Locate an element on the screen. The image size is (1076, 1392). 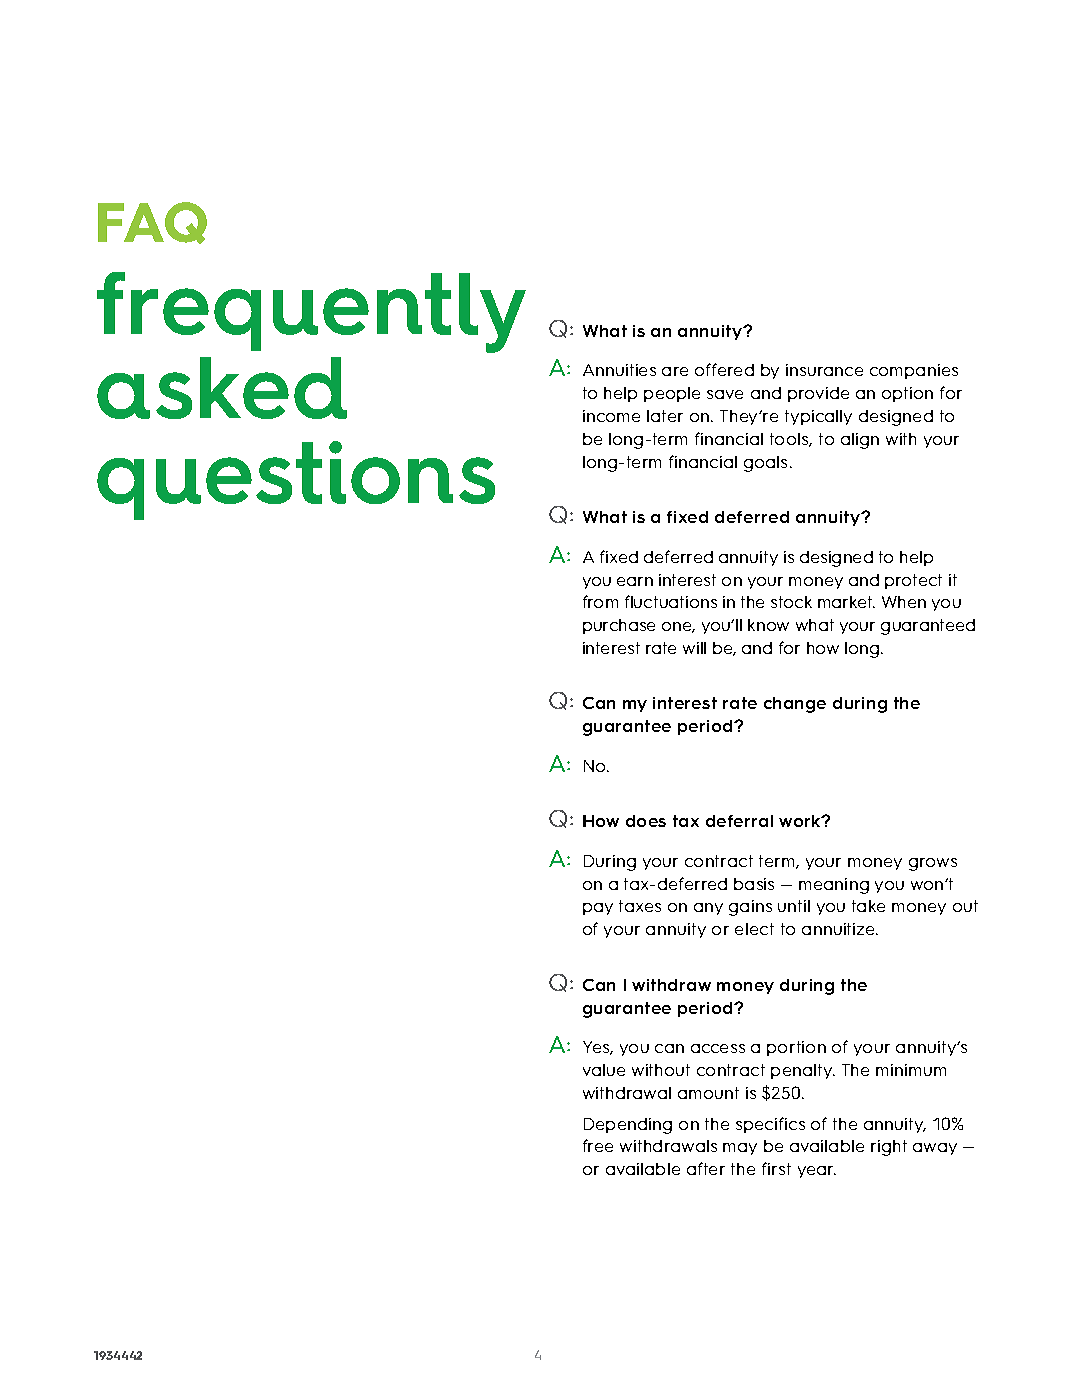
insurance is located at coordinates (824, 370).
